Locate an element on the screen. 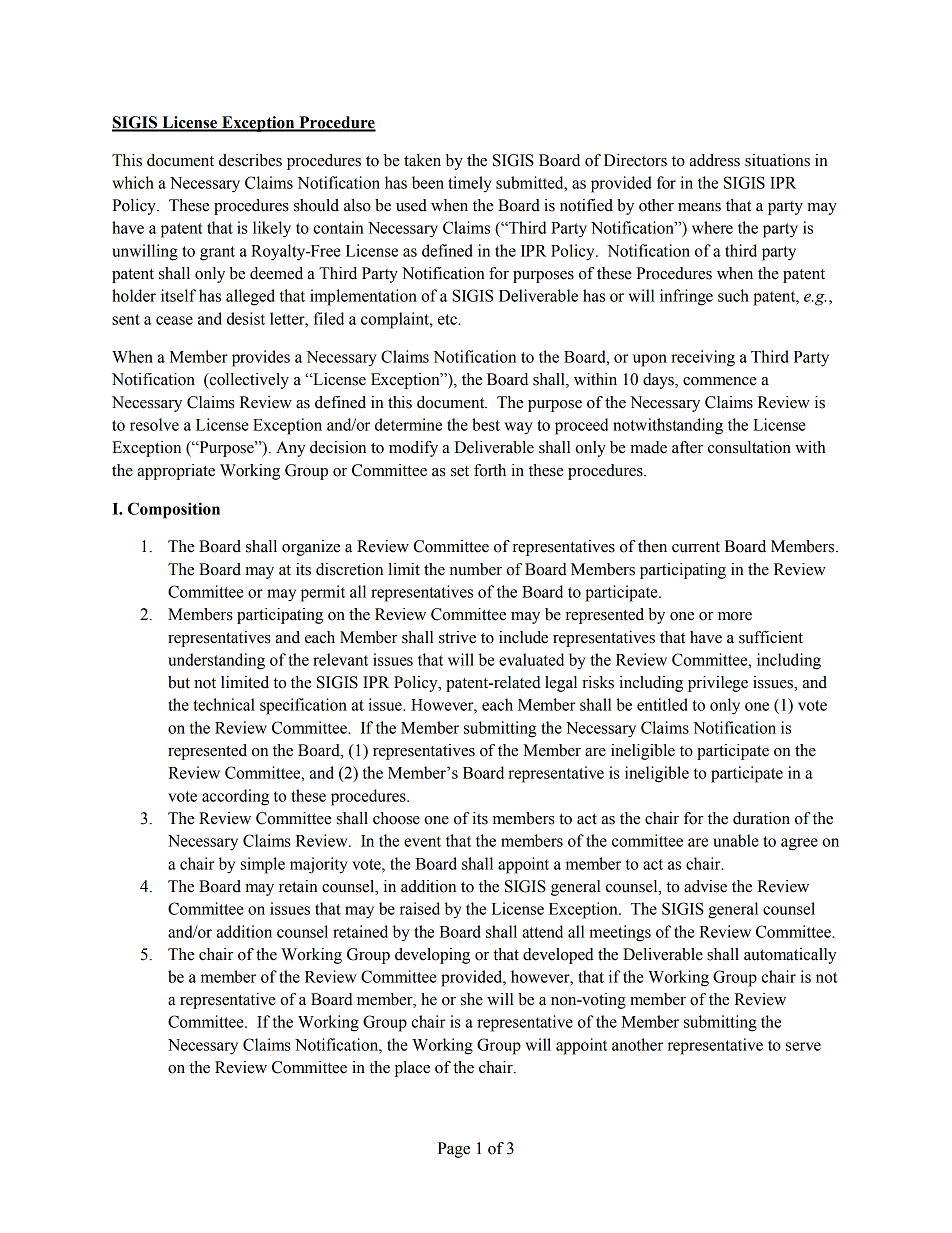 The height and width of the screenshot is (1233, 952). number is located at coordinates (476, 569).
